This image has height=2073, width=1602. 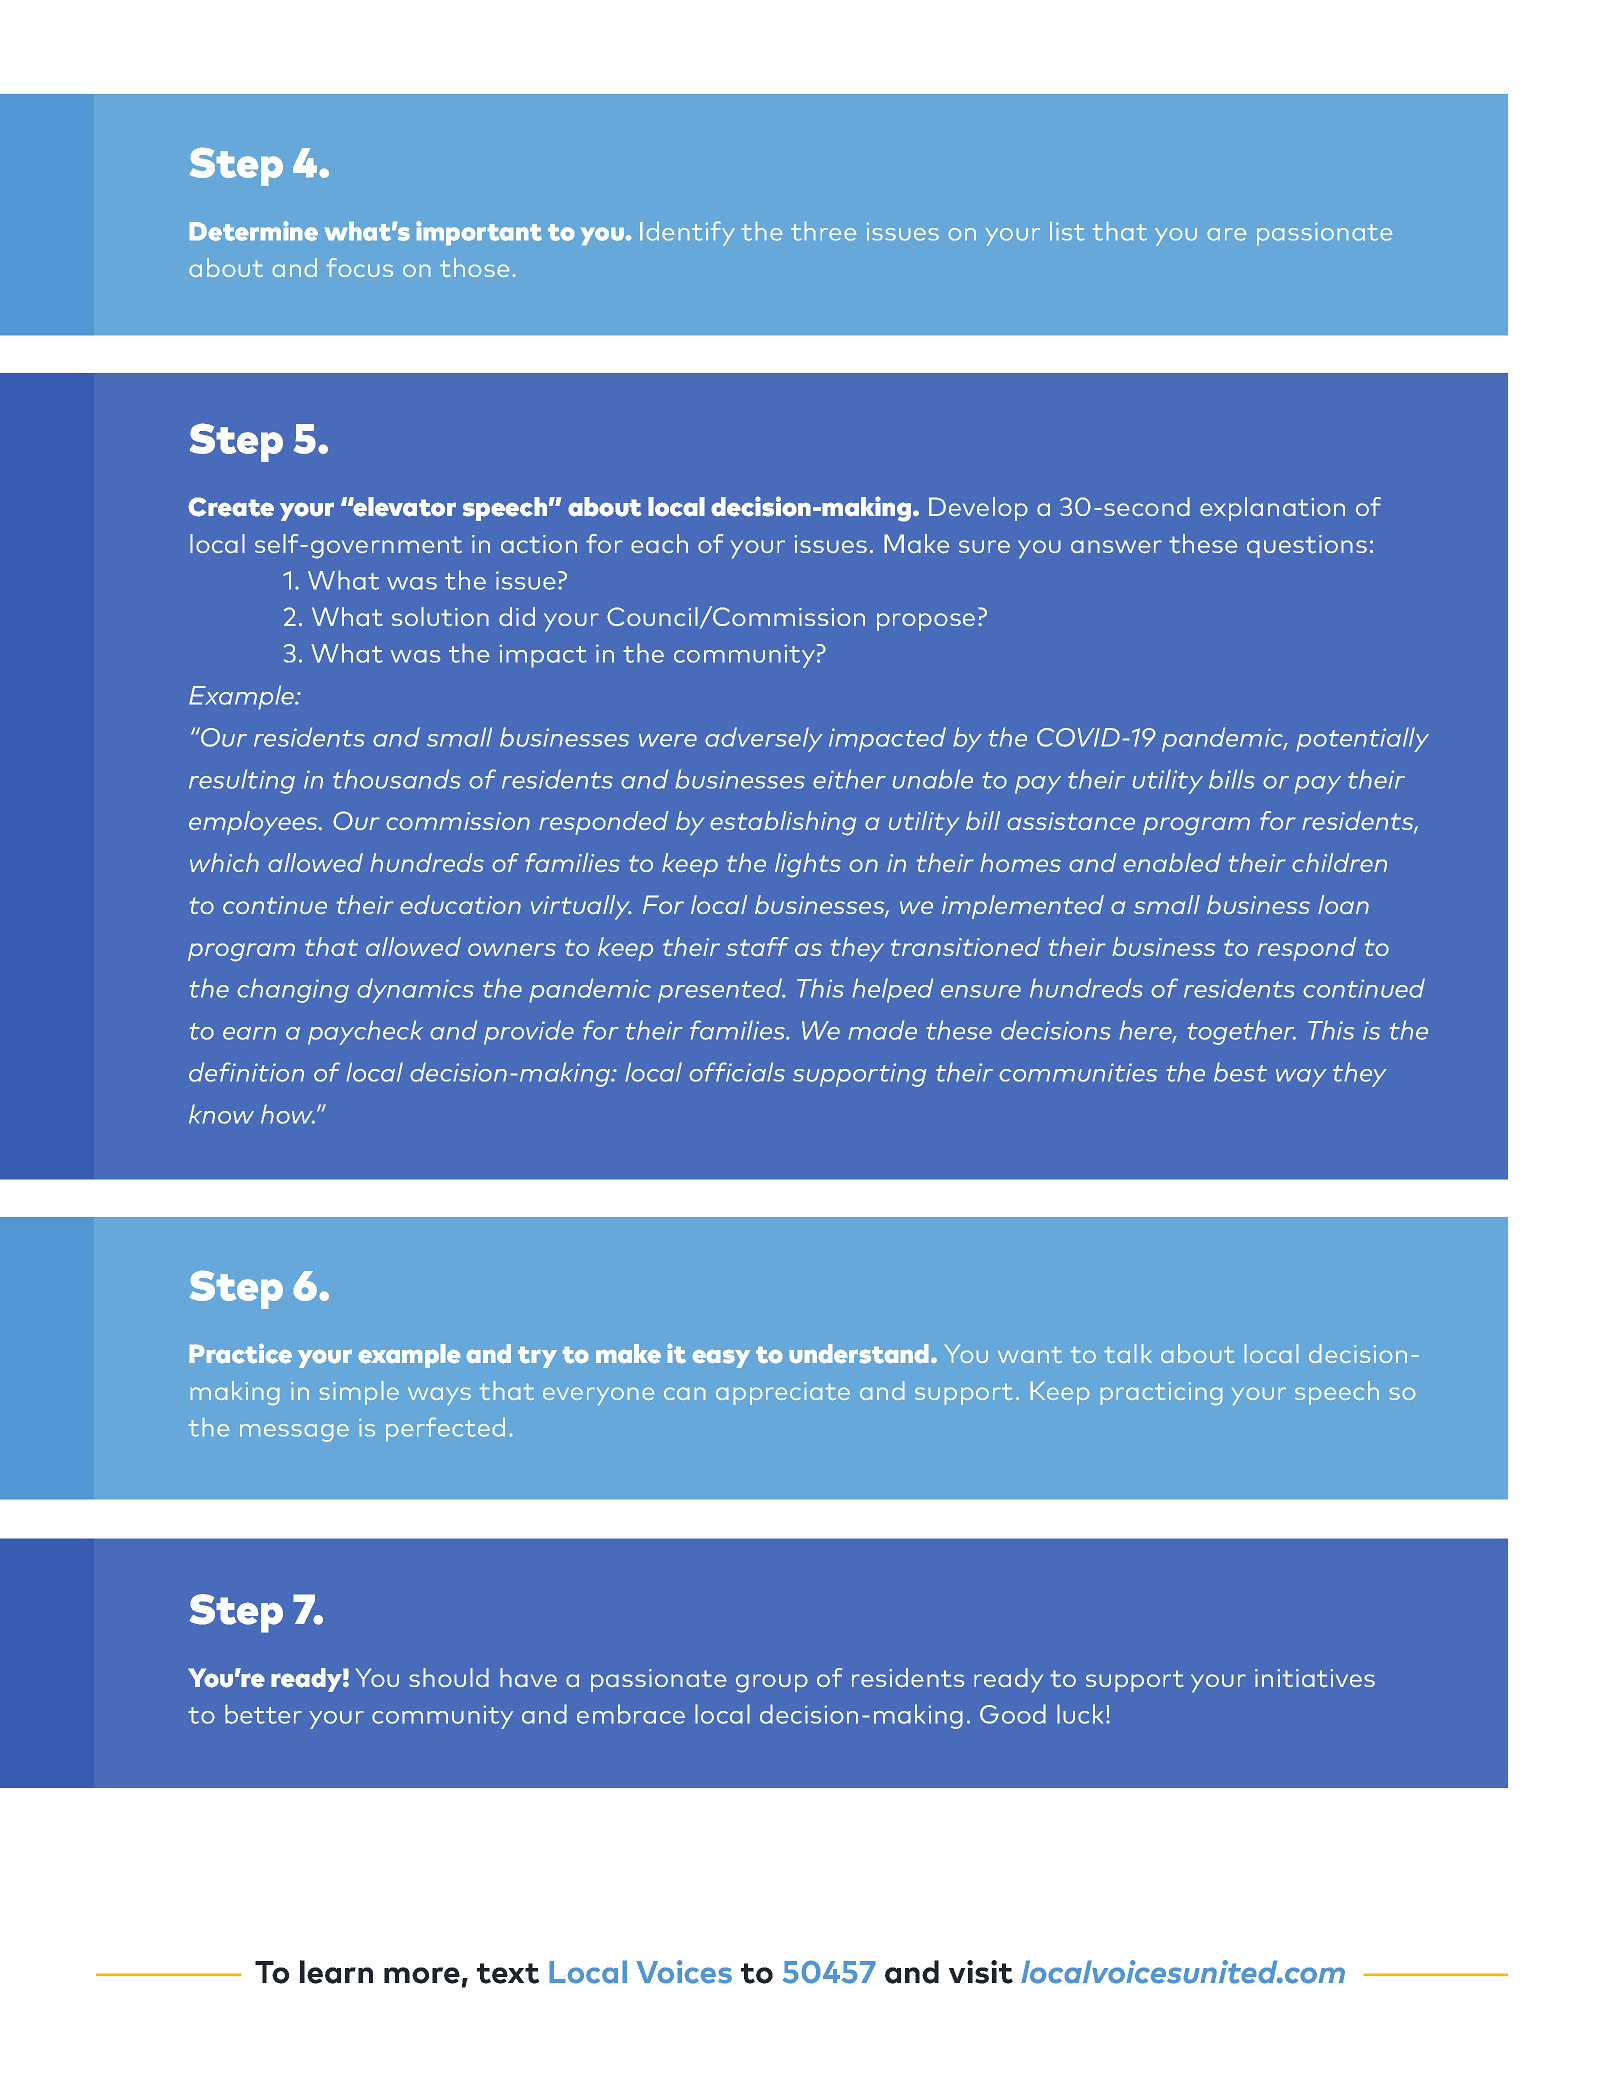 I want to click on three, so click(x=823, y=231).
